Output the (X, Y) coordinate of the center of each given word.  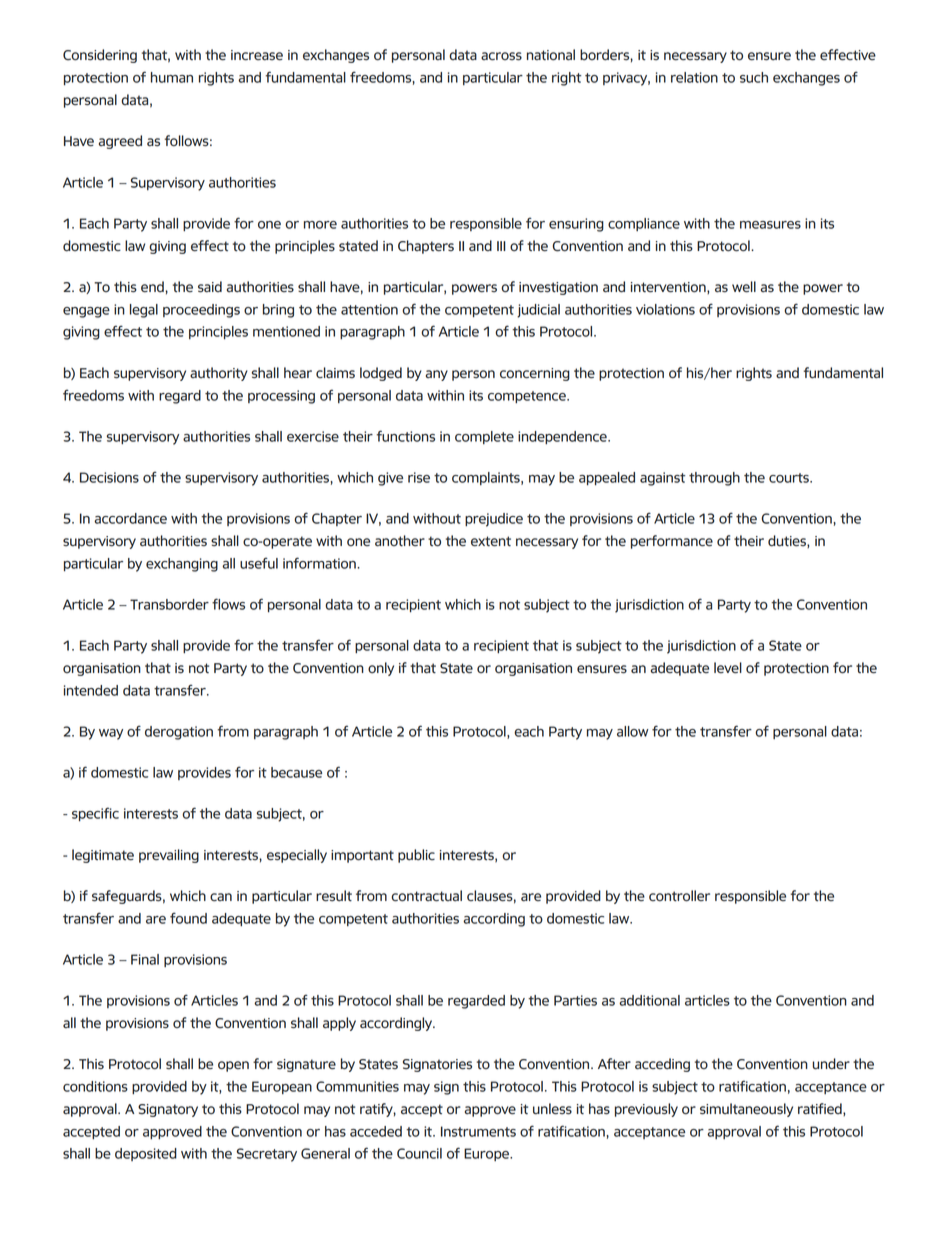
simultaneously (746, 1110)
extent (491, 541)
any (437, 375)
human (172, 77)
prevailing (169, 856)
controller (679, 896)
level (728, 668)
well (744, 287)
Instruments (478, 1131)
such (754, 77)
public (416, 856)
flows (228, 604)
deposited (146, 1154)
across (501, 56)
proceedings (201, 311)
